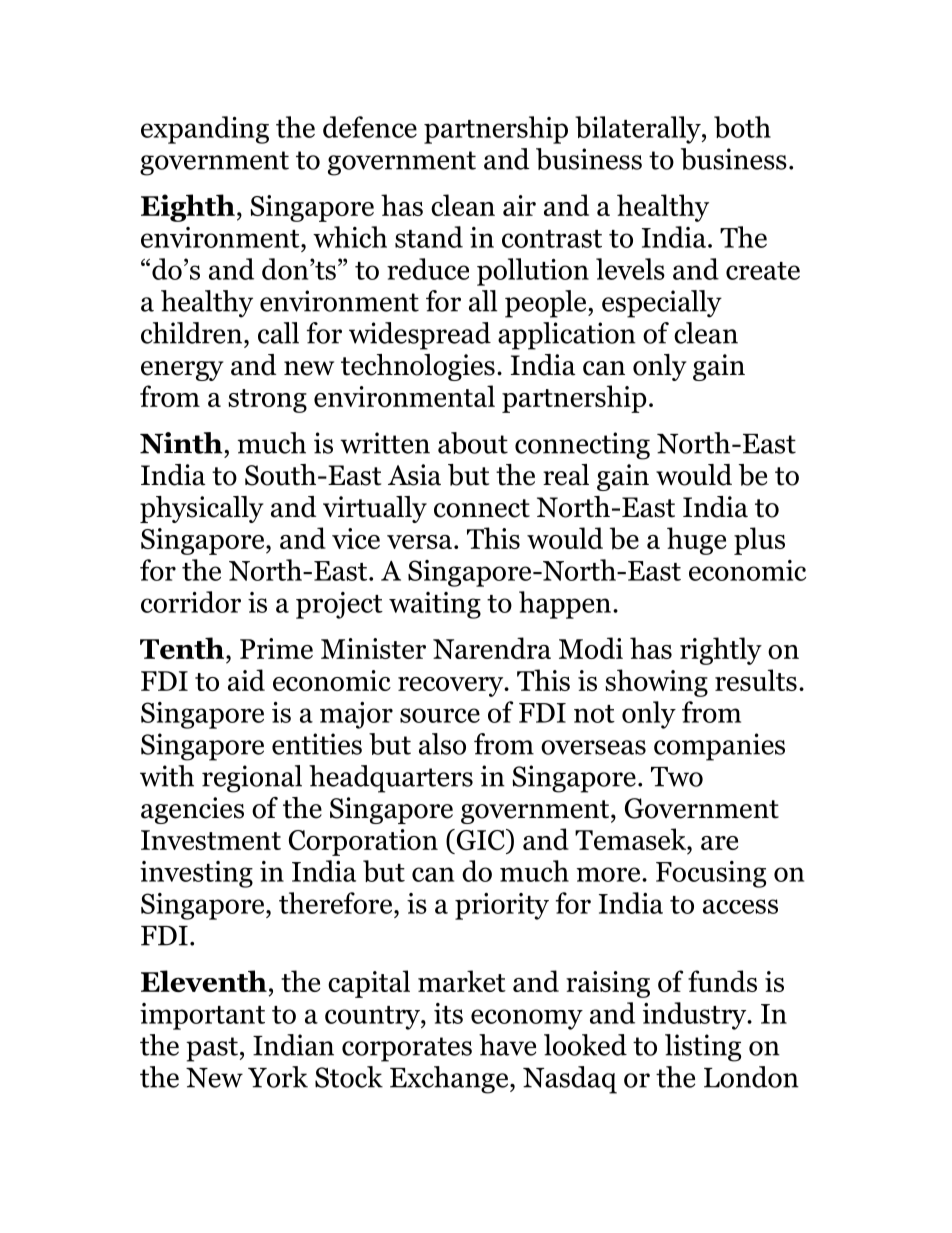 Image resolution: width=952 pixels, height=1233 pixels. What do you see at coordinates (519, 205) in the image?
I see `air` at bounding box center [519, 205].
